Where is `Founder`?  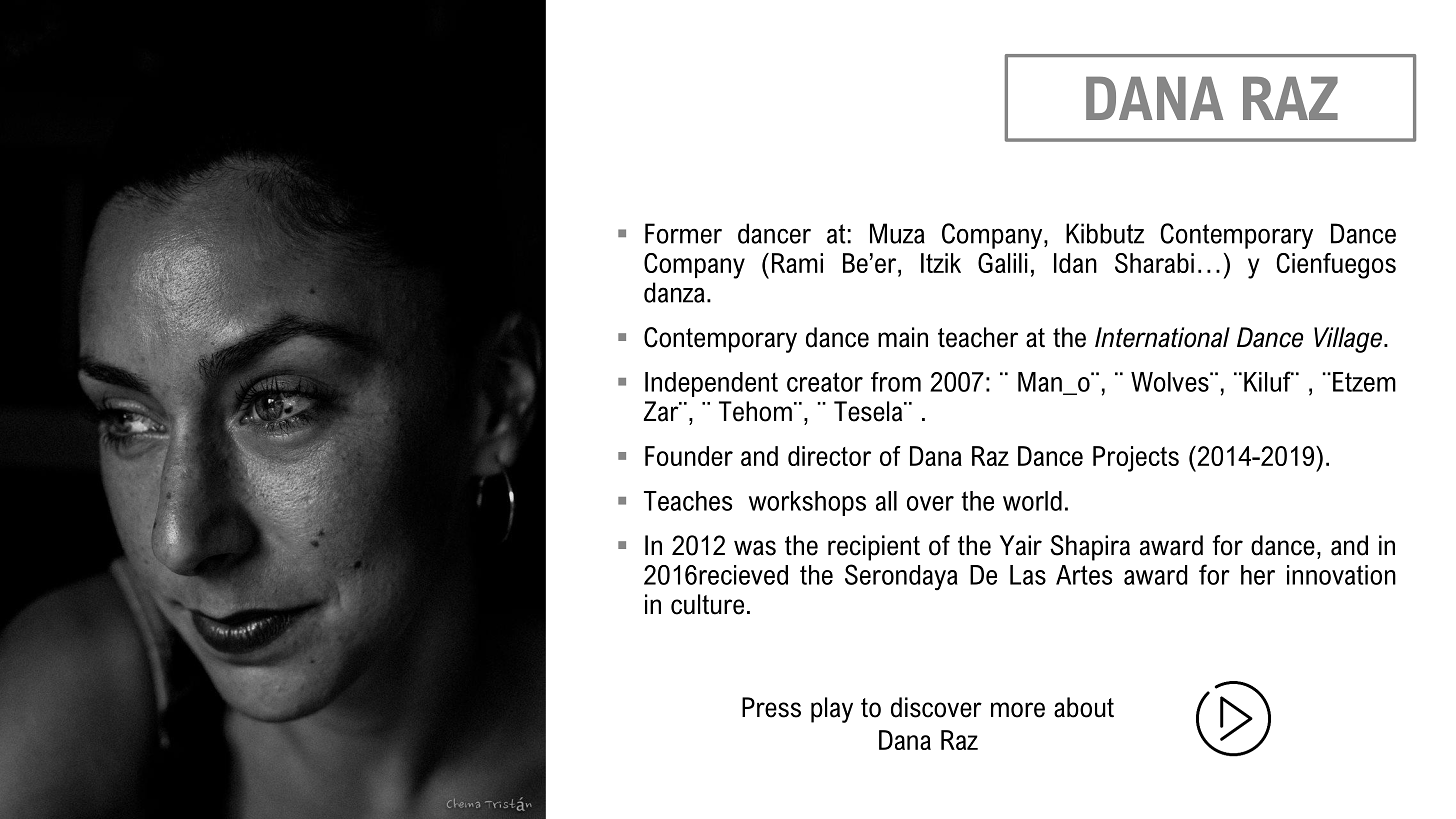
Founder is located at coordinates (689, 456).
